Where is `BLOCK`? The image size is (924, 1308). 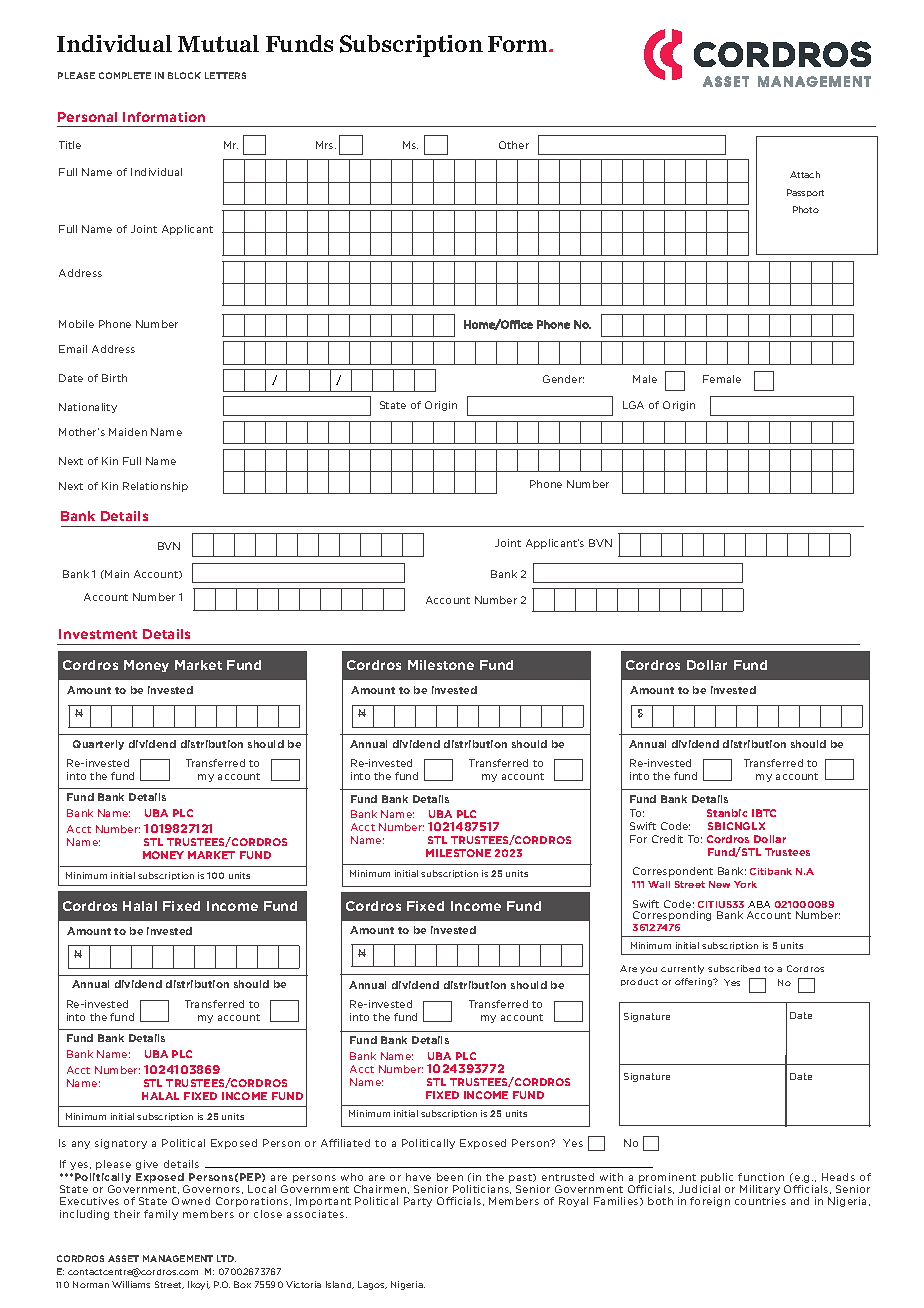 BLOCK is located at coordinates (184, 75).
